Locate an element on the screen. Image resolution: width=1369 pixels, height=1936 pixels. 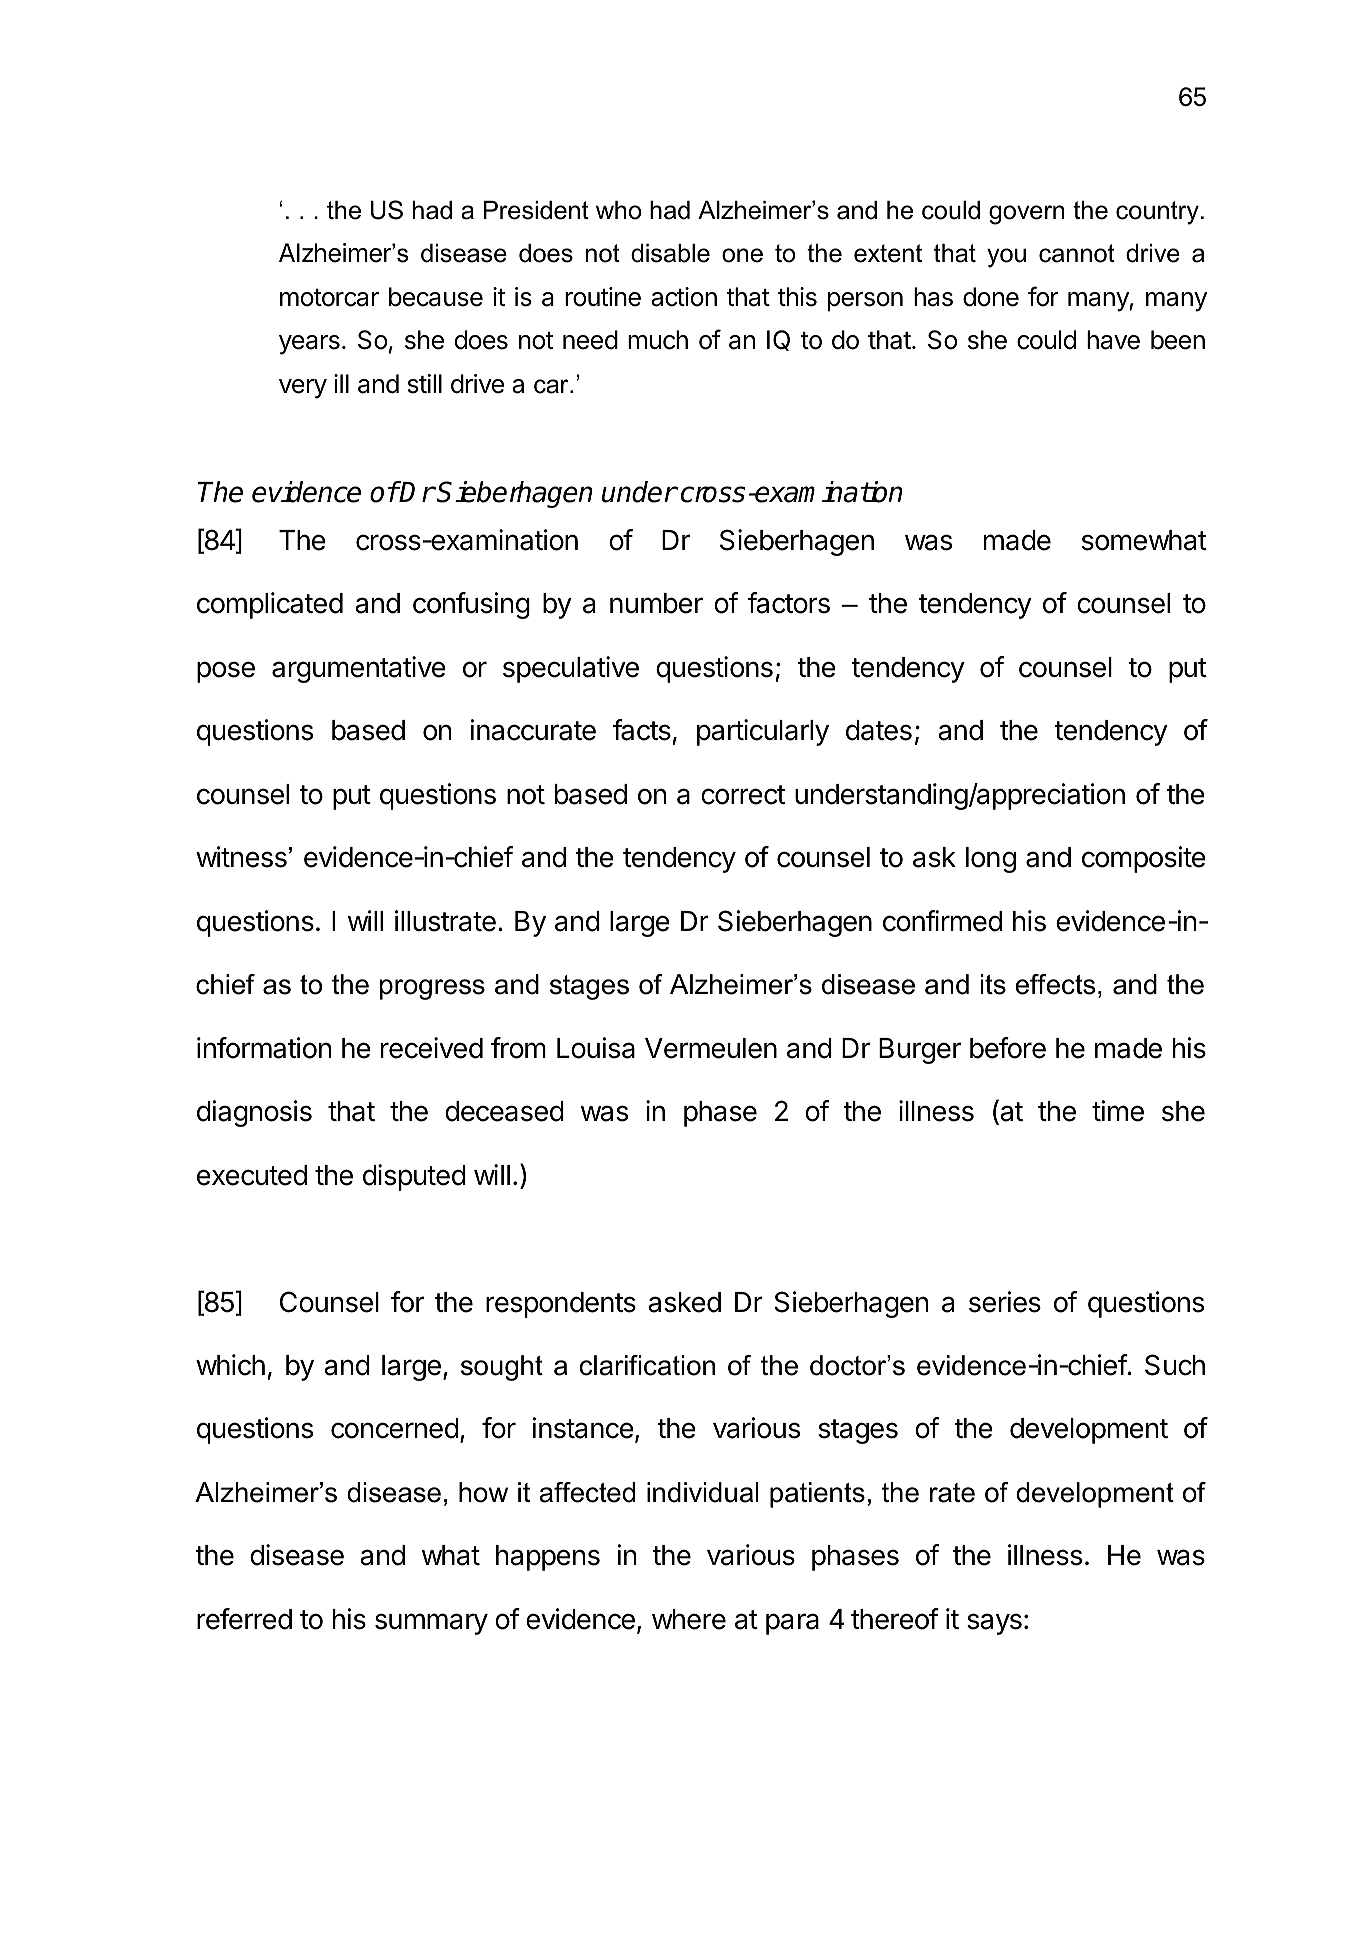
disable is located at coordinates (670, 253).
